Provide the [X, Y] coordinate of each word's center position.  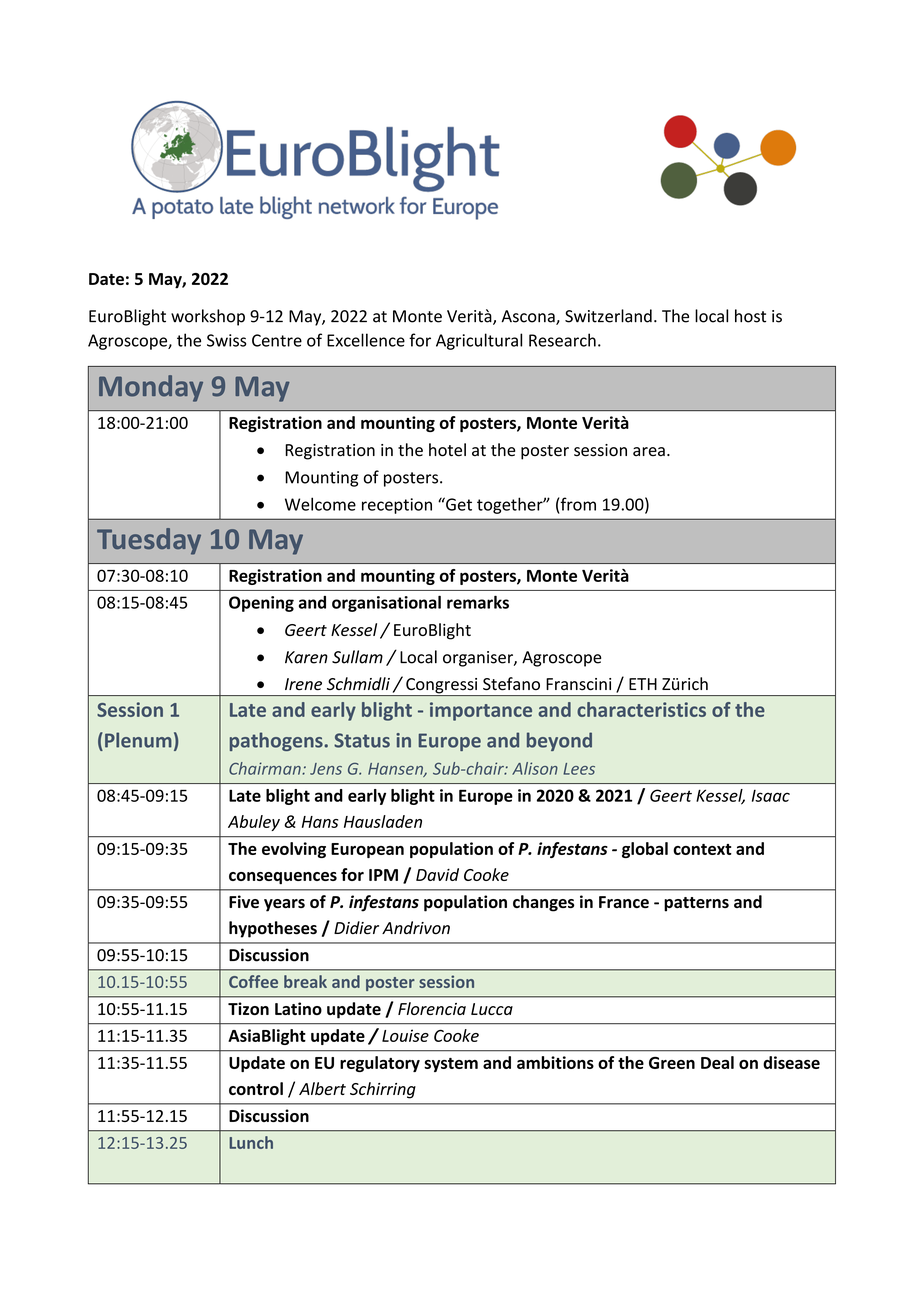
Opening [261, 604]
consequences [283, 878]
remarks [478, 602]
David [437, 874]
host [750, 316]
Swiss [226, 340]
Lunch [251, 1142]
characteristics [641, 709]
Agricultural [479, 341]
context [702, 849]
